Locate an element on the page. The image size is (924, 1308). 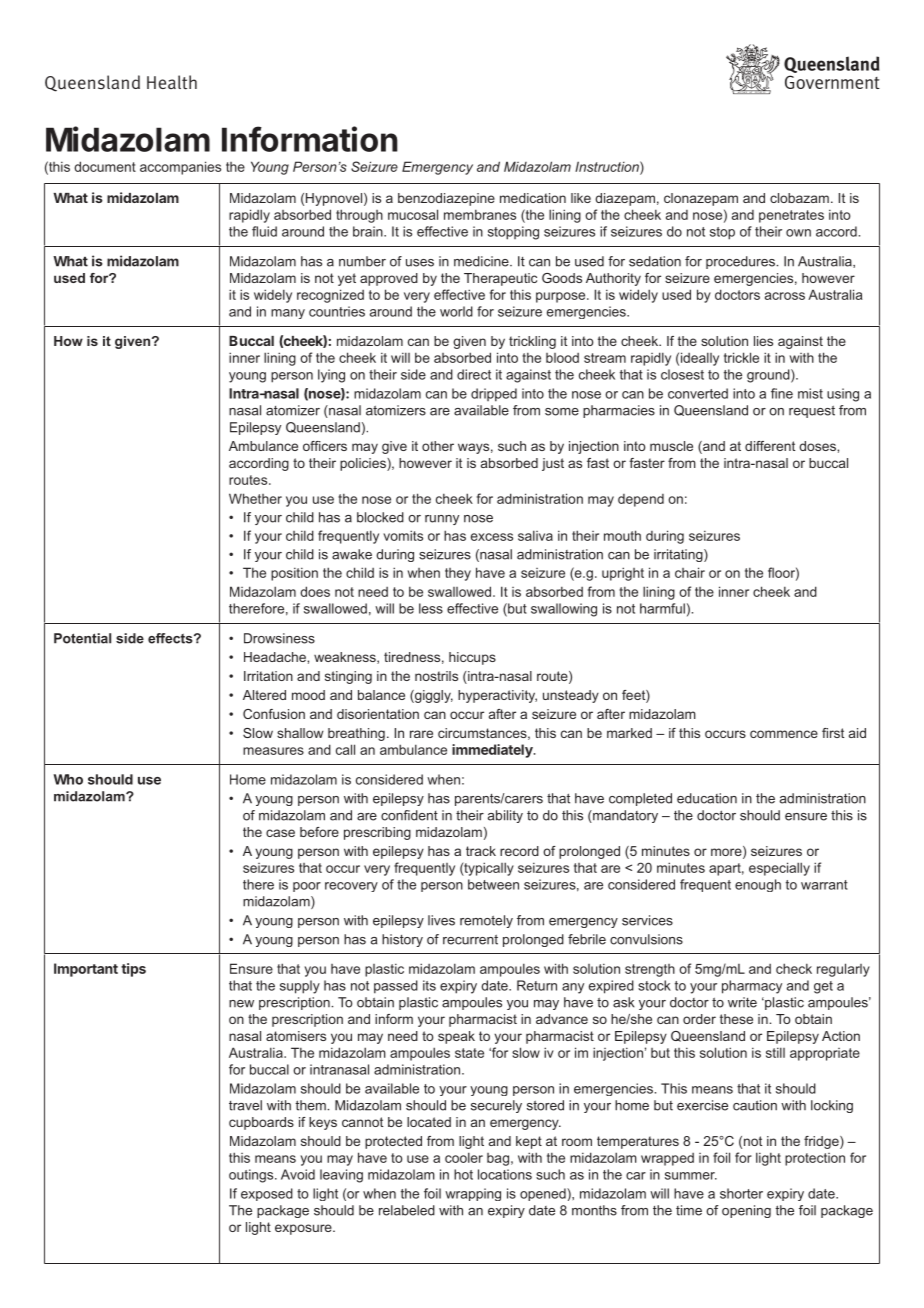
effects is located at coordinates (171, 638).
